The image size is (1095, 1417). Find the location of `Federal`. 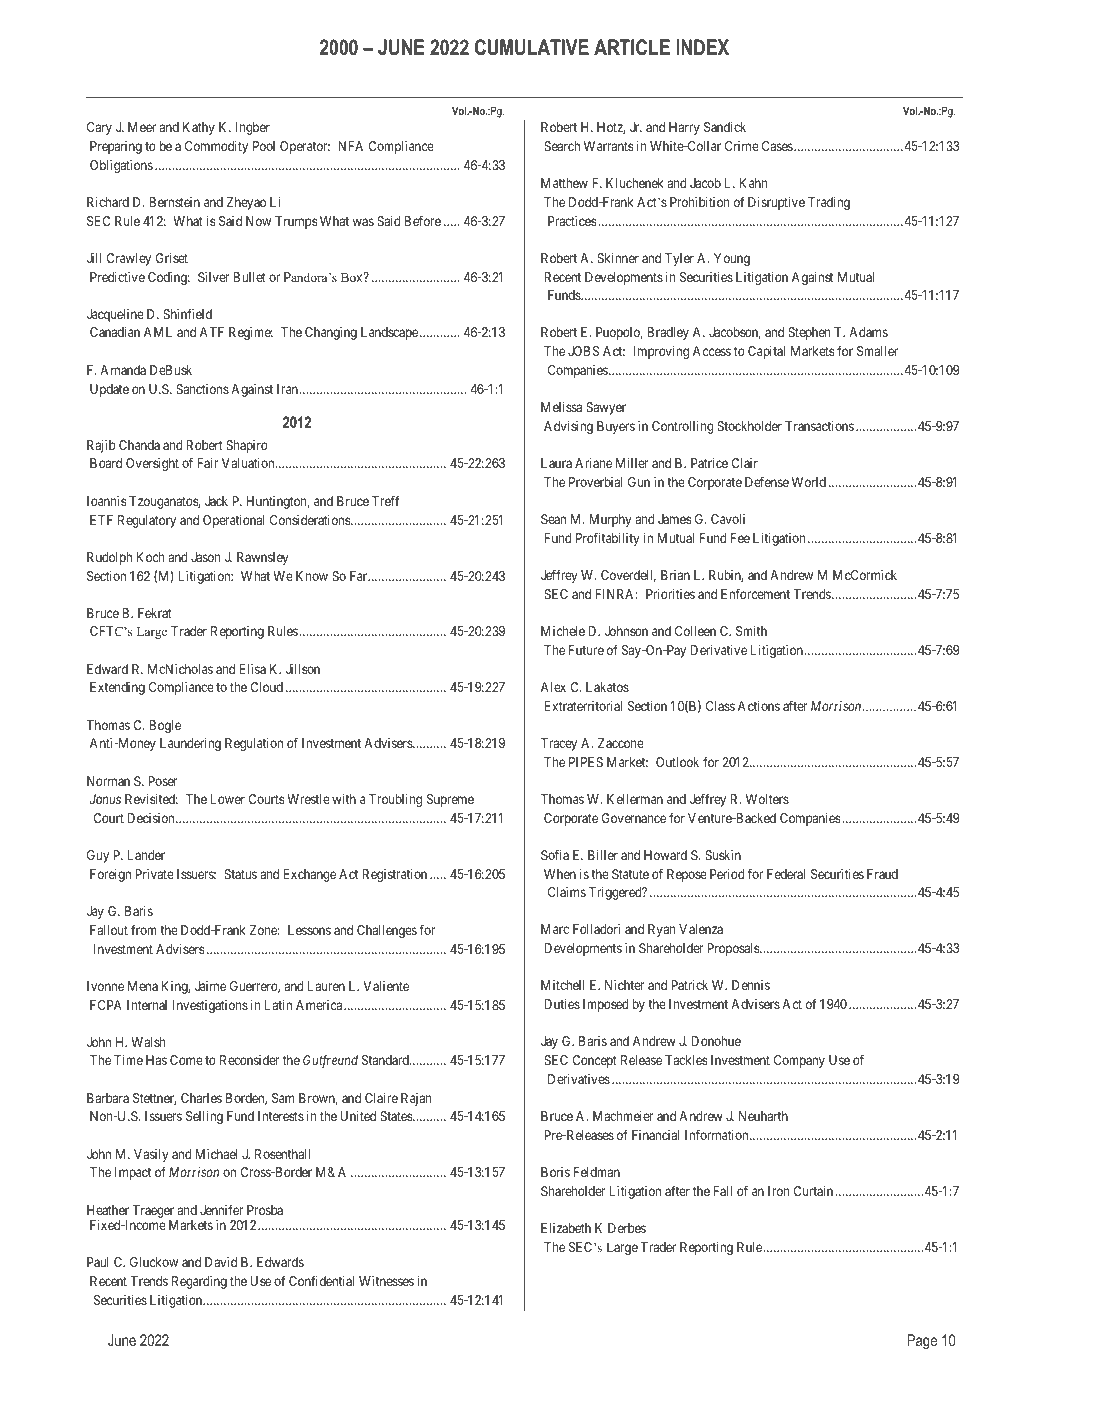

Federal is located at coordinates (786, 874).
